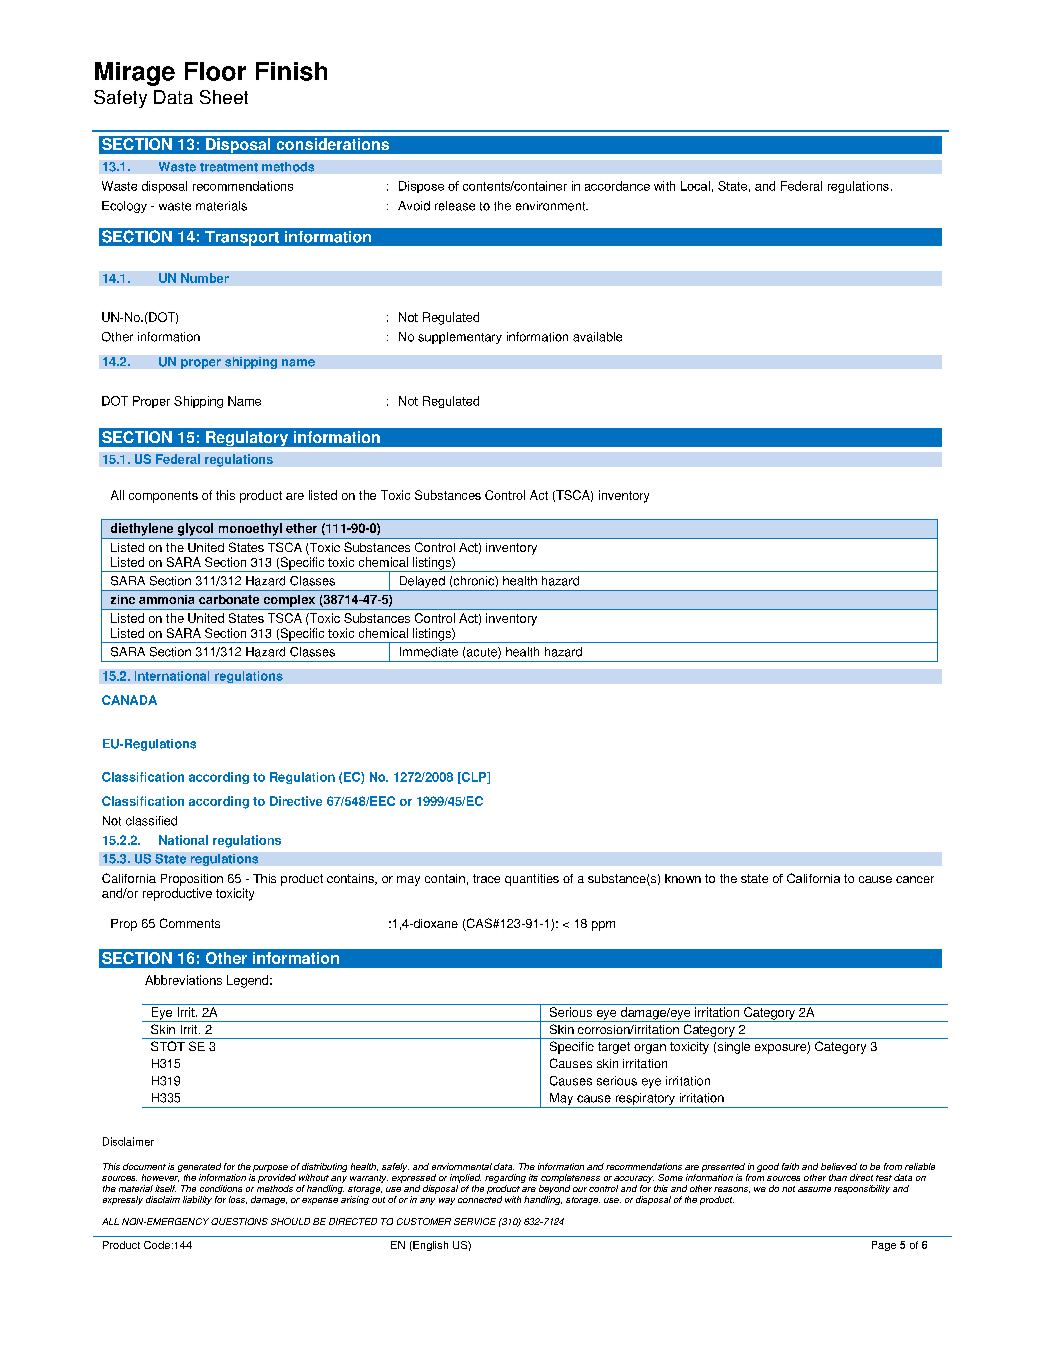 The width and height of the document is (1042, 1348). I want to click on Local, so click(695, 186).
